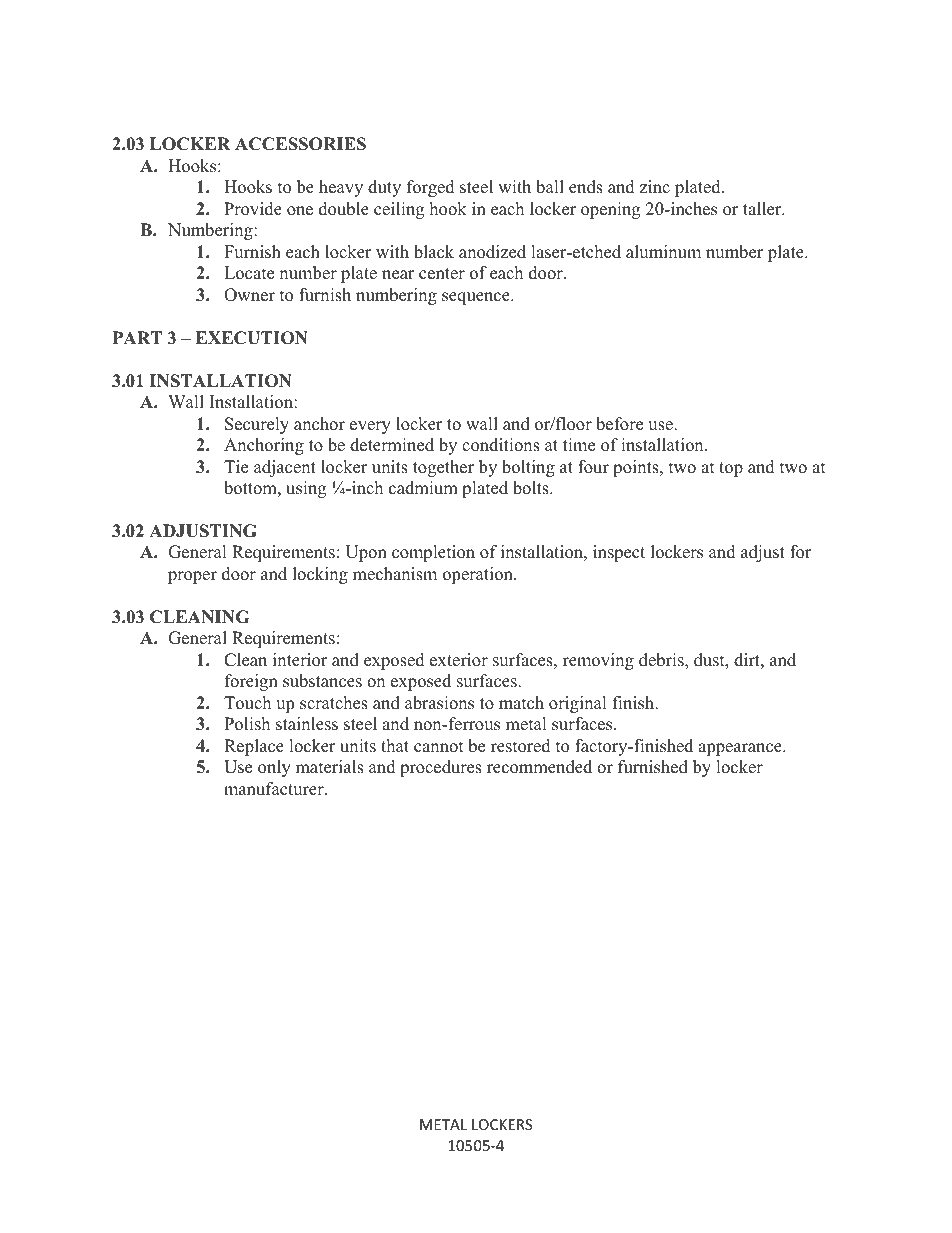 This page has height=1233, width=952. What do you see at coordinates (431, 188) in the page?
I see `forged` at bounding box center [431, 188].
